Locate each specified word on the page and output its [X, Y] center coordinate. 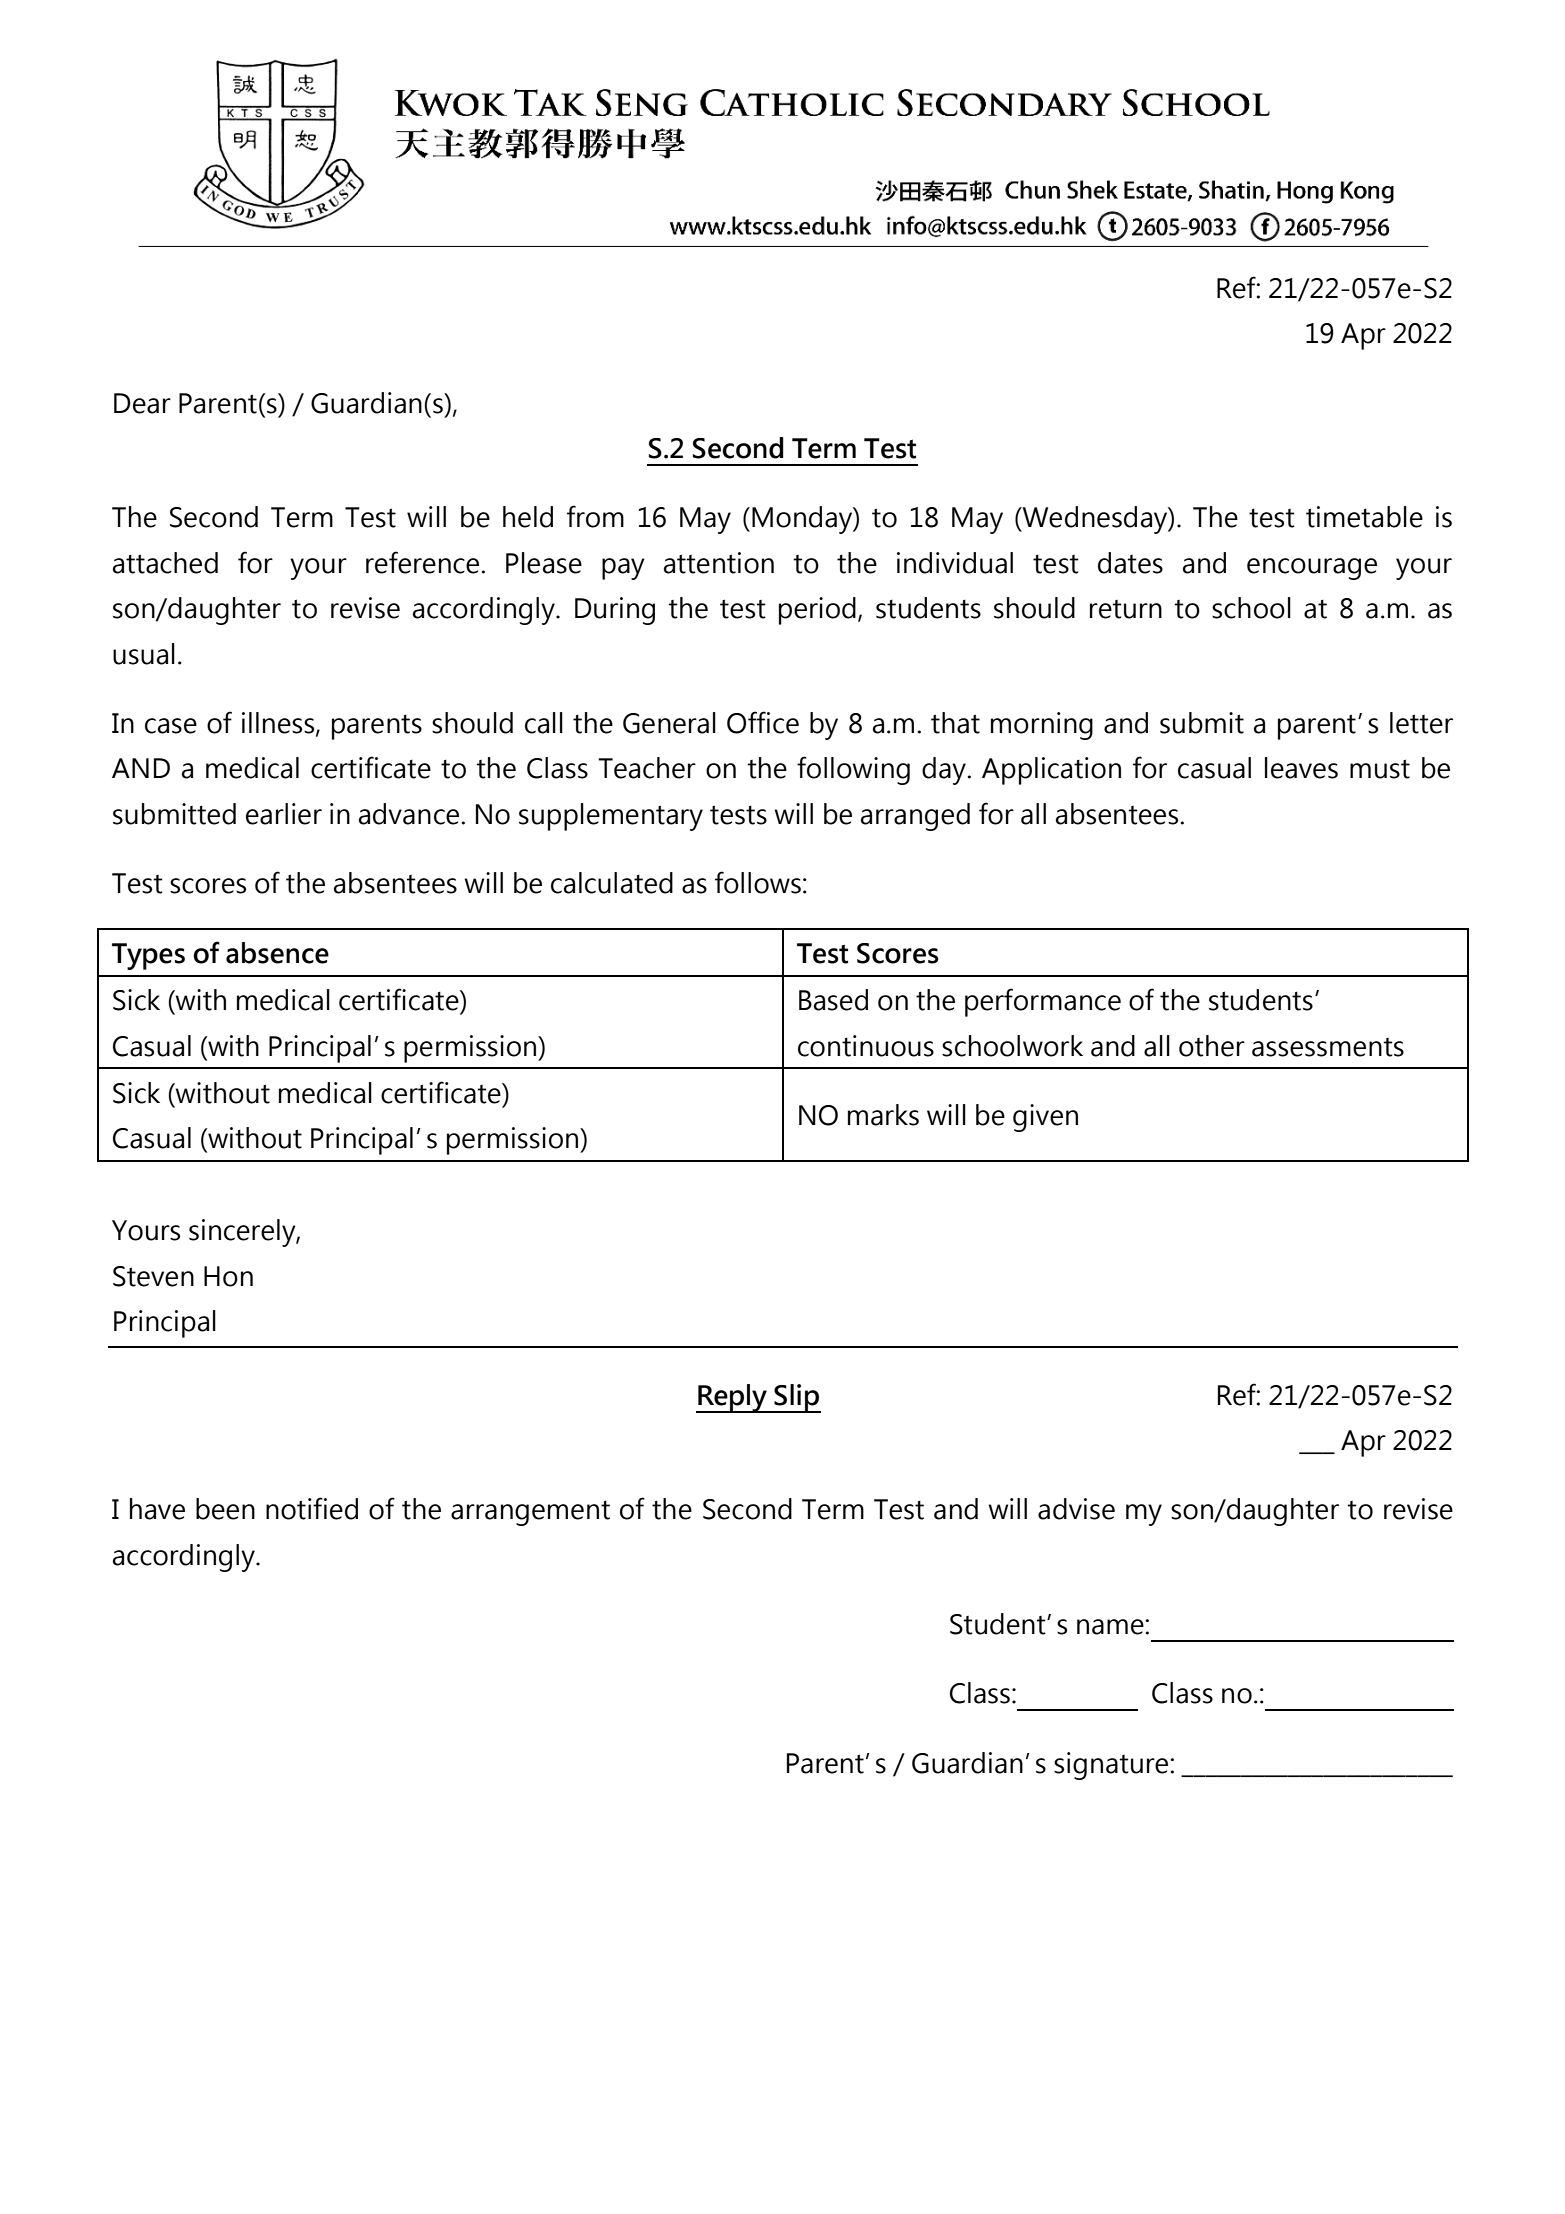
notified [312, 1508]
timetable [1364, 517]
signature [1112, 1766]
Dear [142, 403]
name [1111, 1627]
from [595, 516]
